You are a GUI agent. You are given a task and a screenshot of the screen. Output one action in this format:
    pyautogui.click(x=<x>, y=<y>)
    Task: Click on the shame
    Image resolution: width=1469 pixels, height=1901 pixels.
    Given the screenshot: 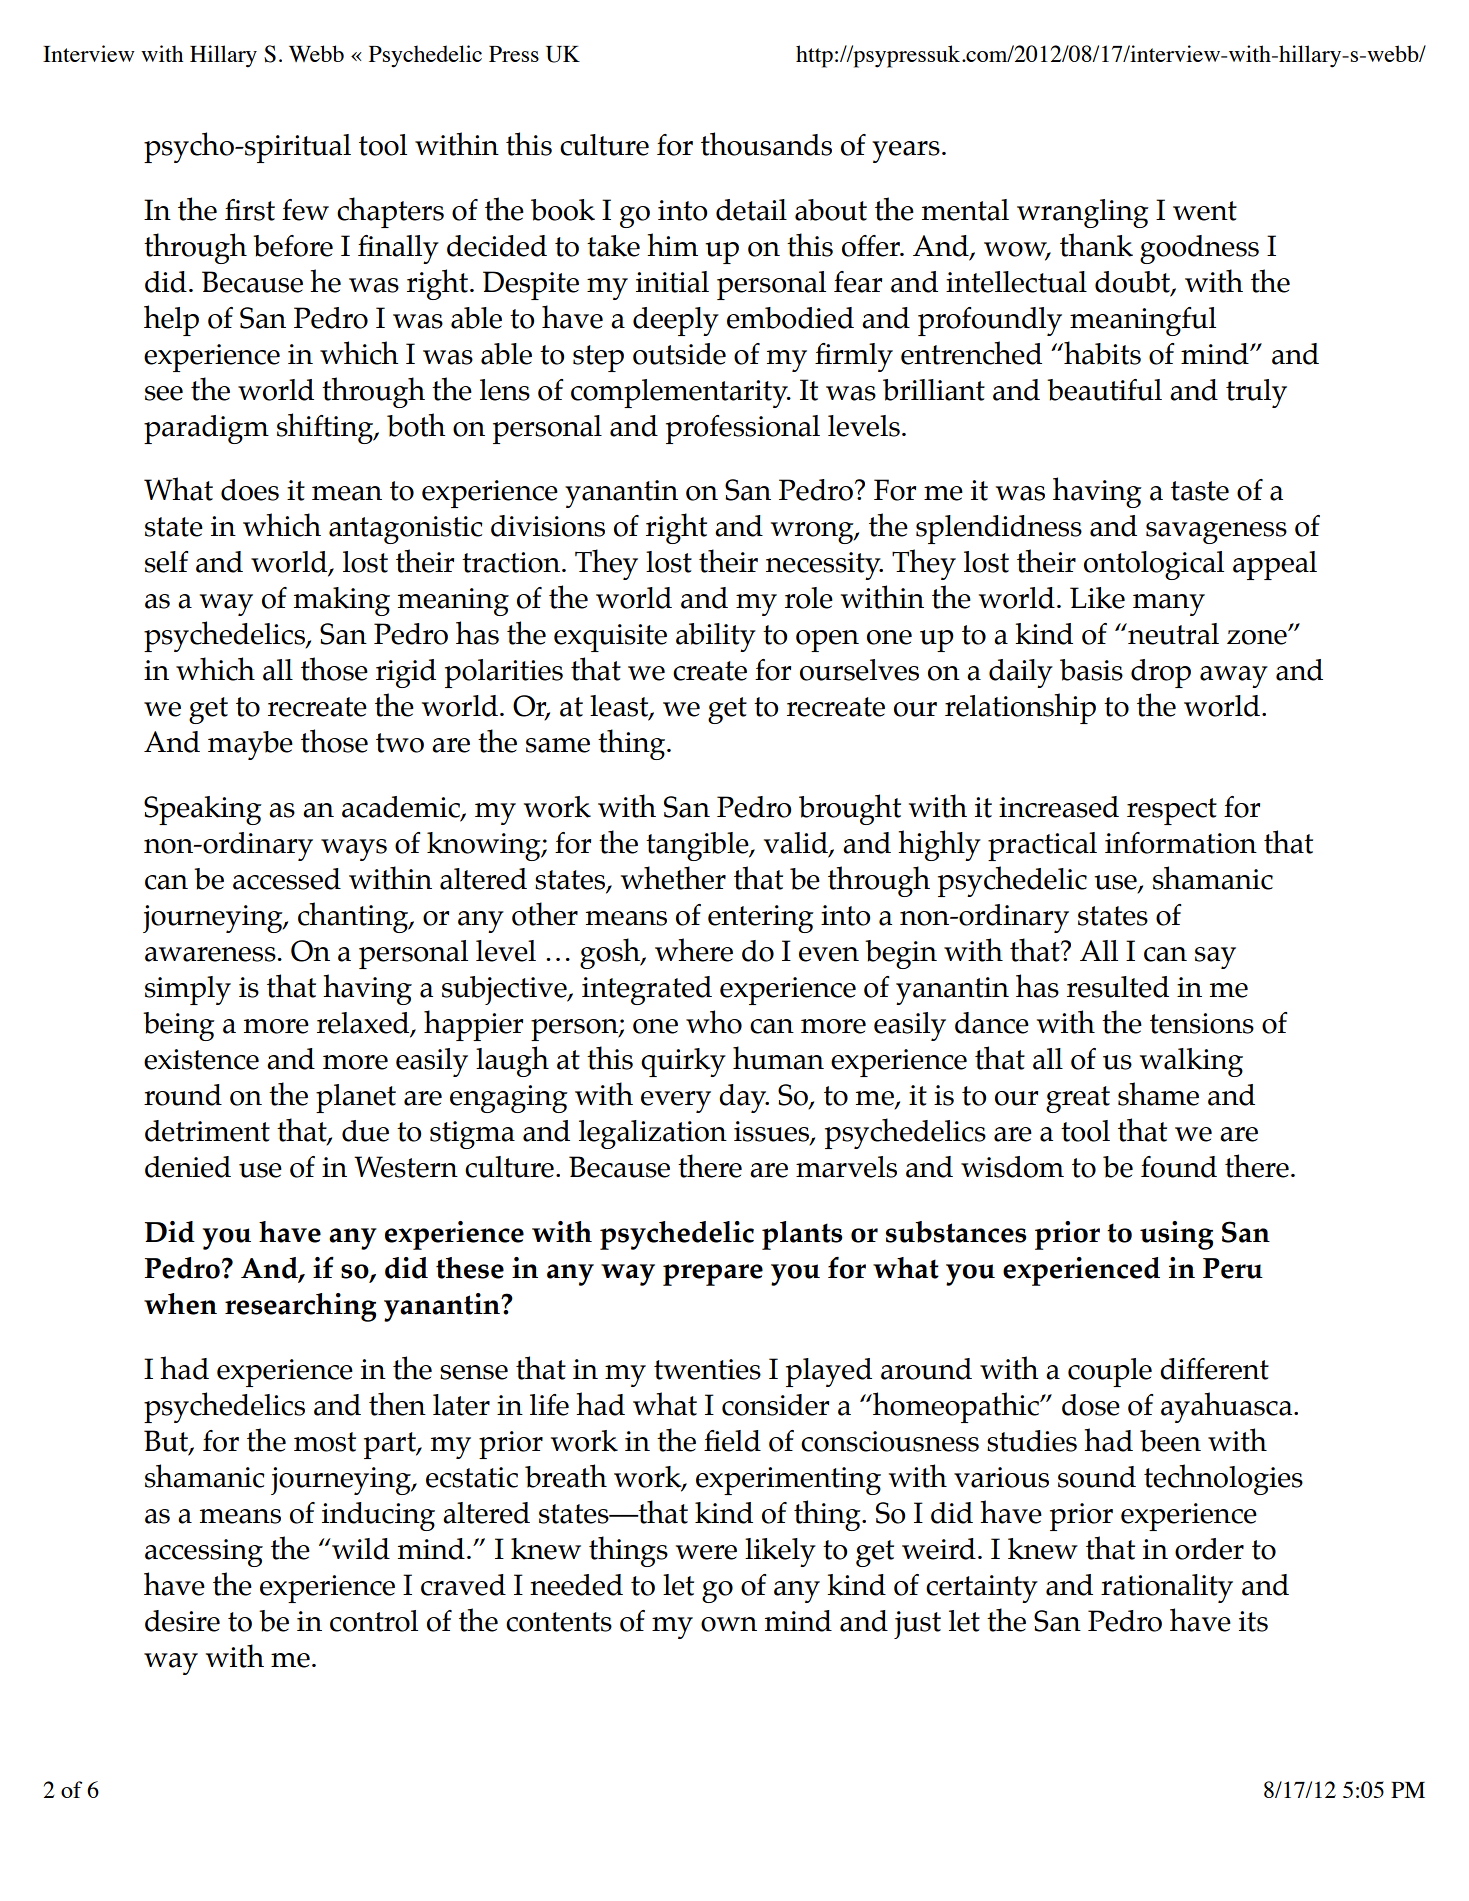 What is the action you would take?
    pyautogui.click(x=1158, y=1094)
